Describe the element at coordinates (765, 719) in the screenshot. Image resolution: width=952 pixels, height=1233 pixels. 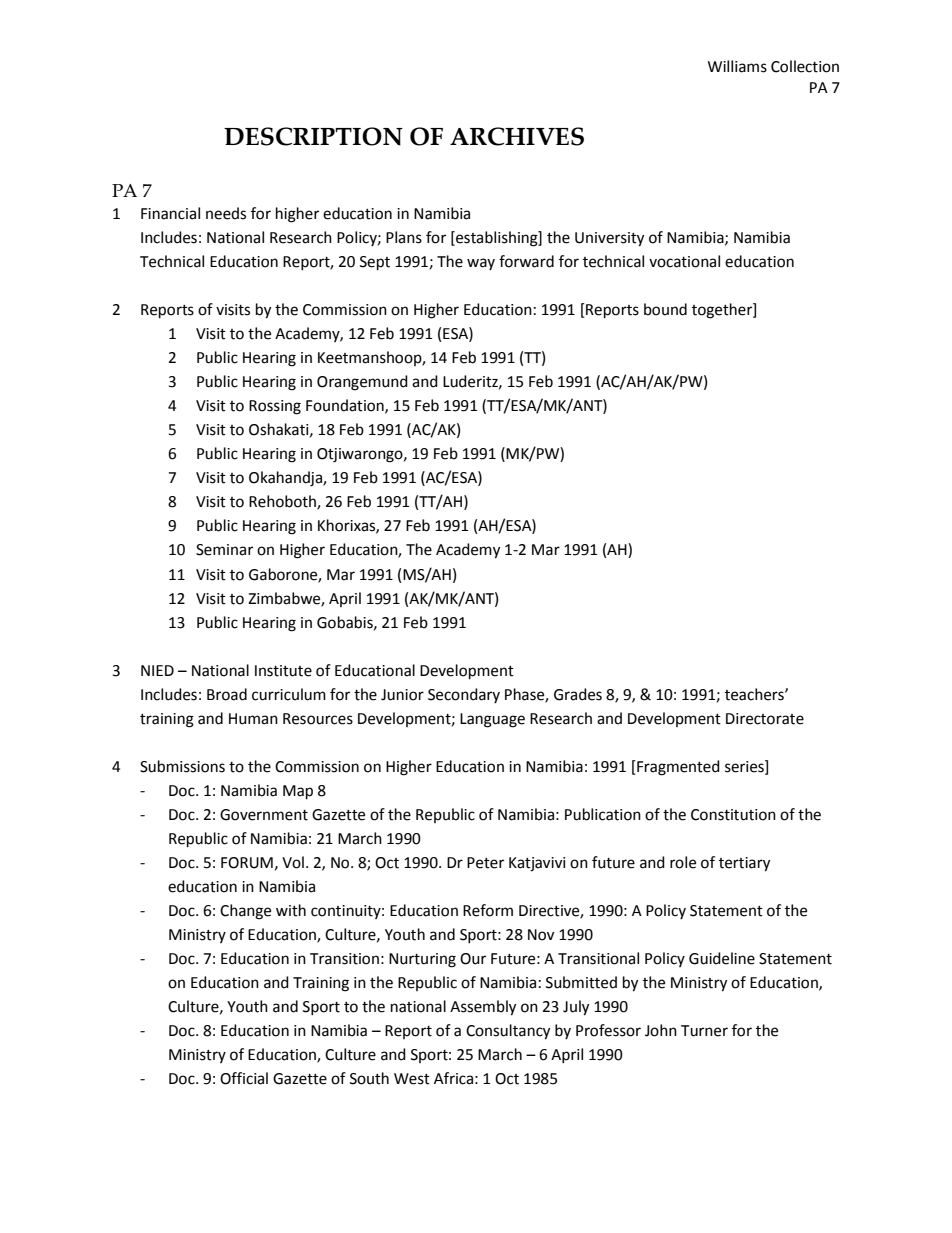
I see `Directorate` at that location.
